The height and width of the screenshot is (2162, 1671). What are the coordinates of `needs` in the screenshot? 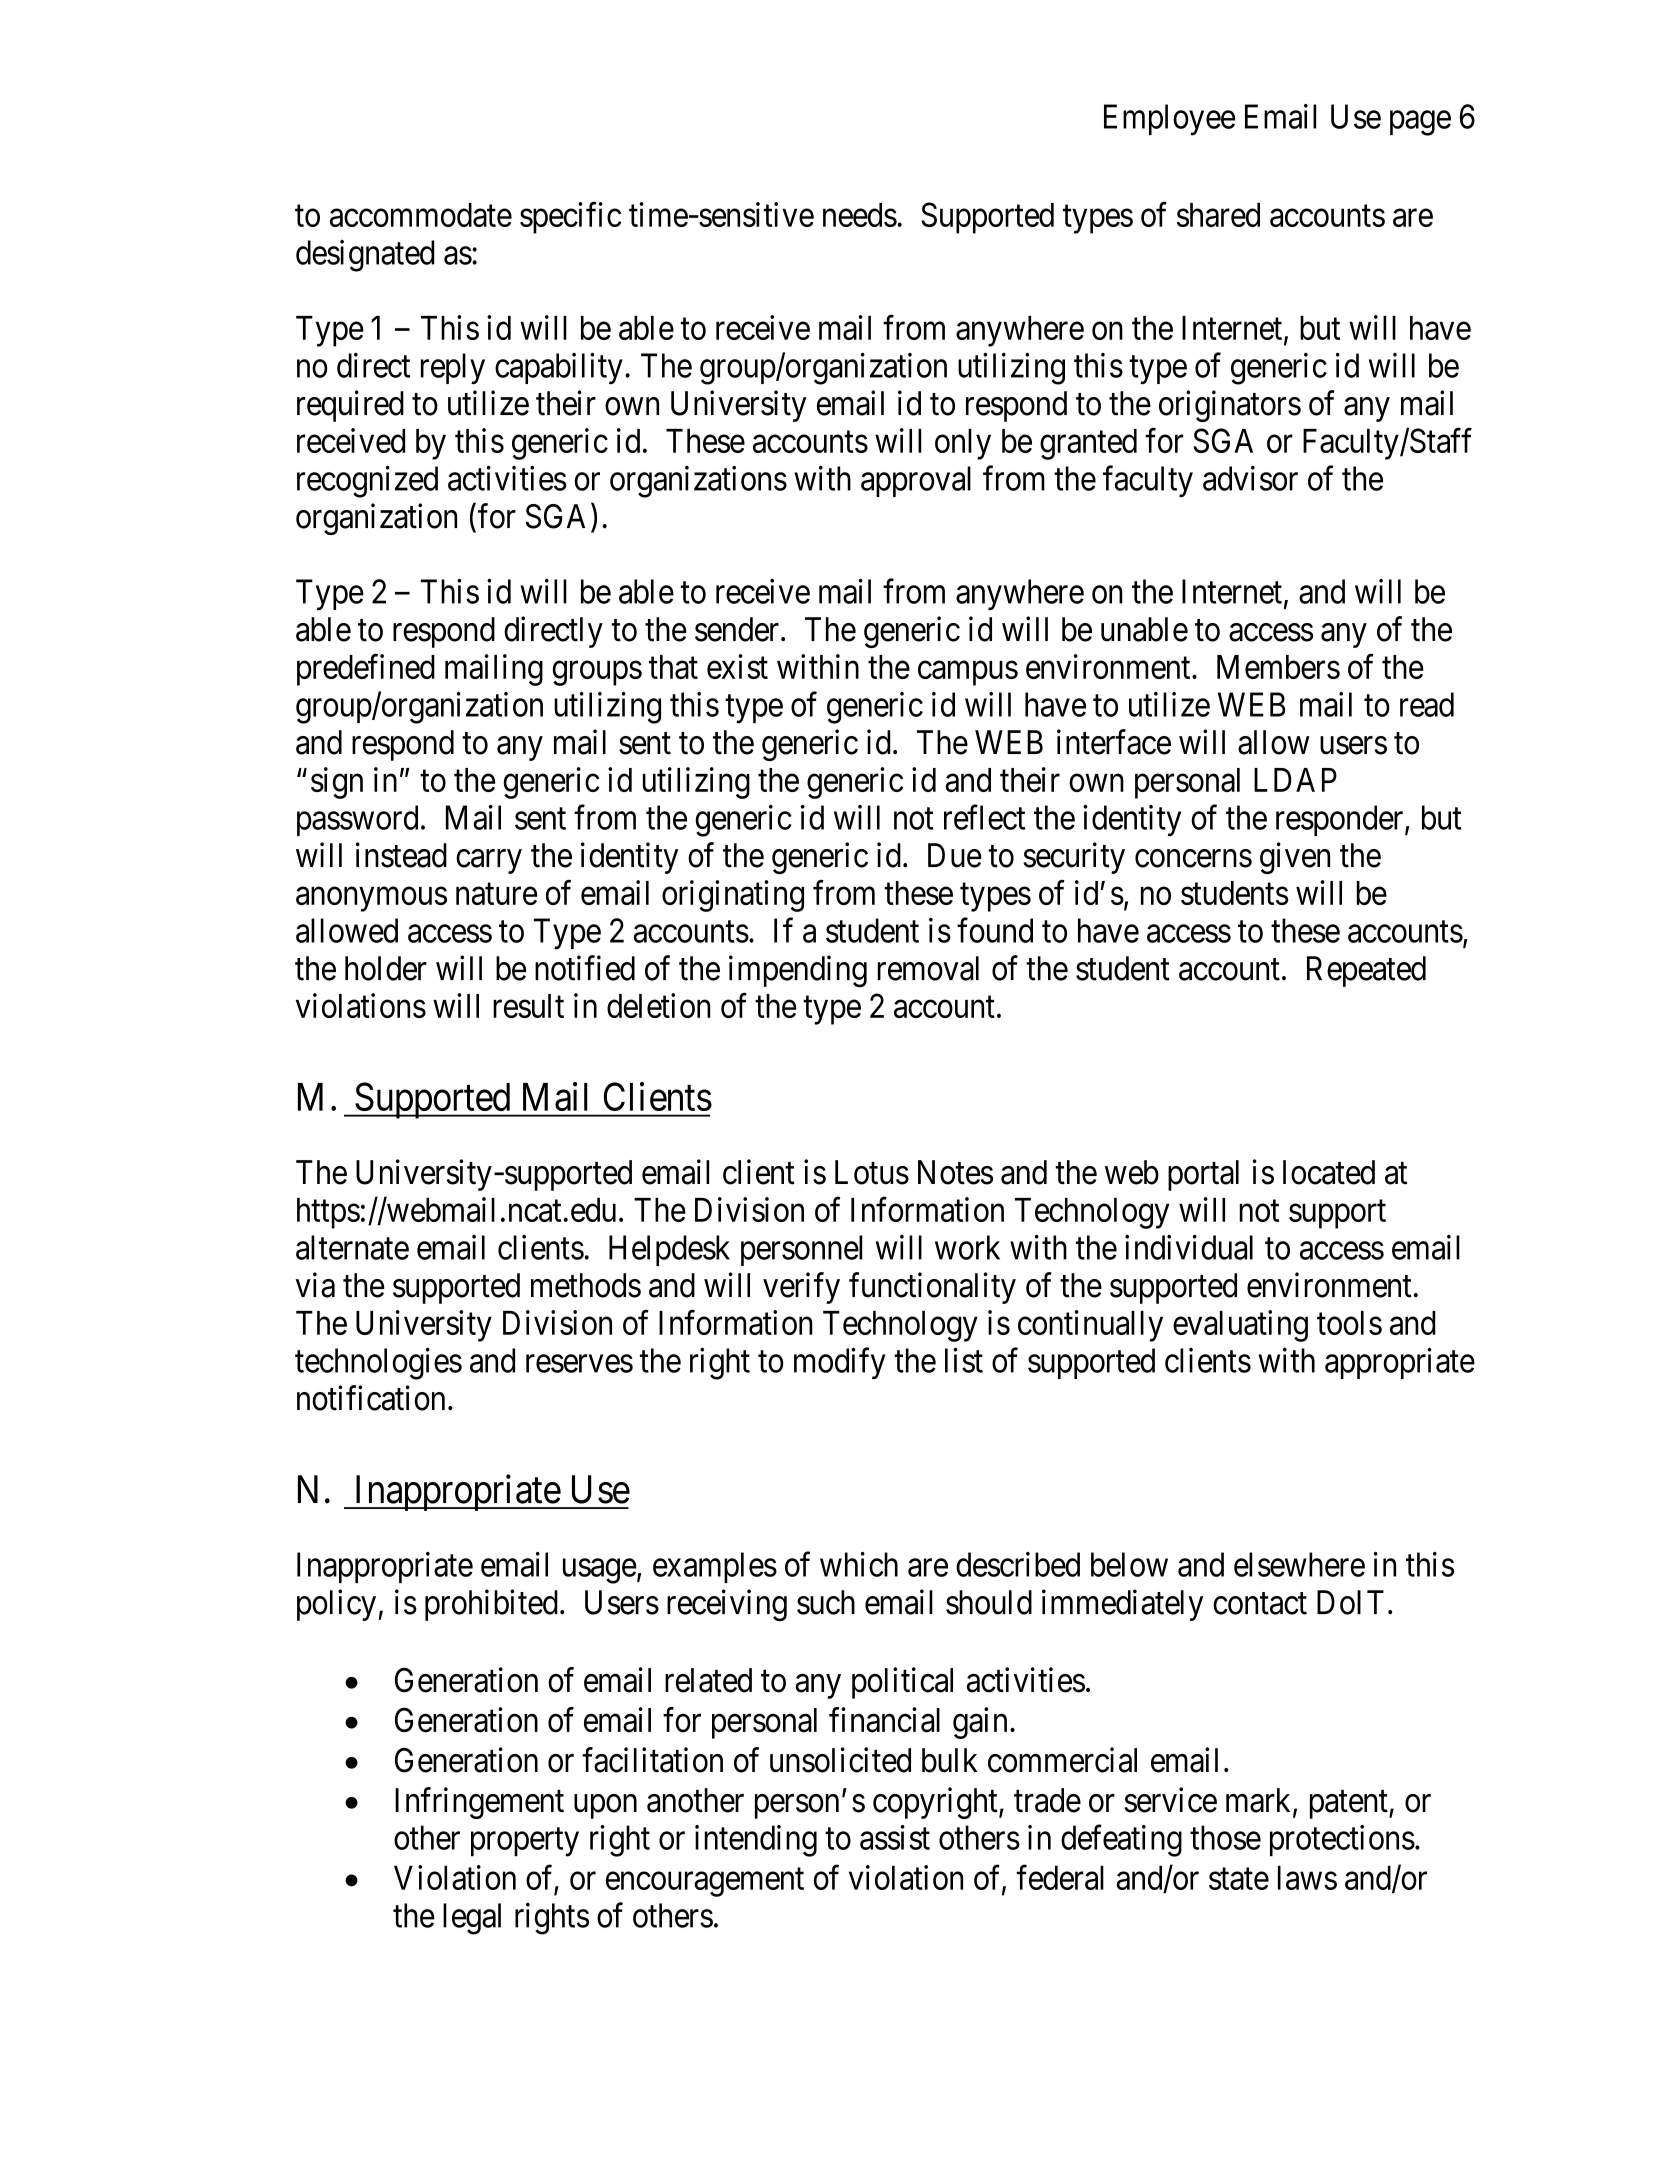 It's located at (860, 215).
